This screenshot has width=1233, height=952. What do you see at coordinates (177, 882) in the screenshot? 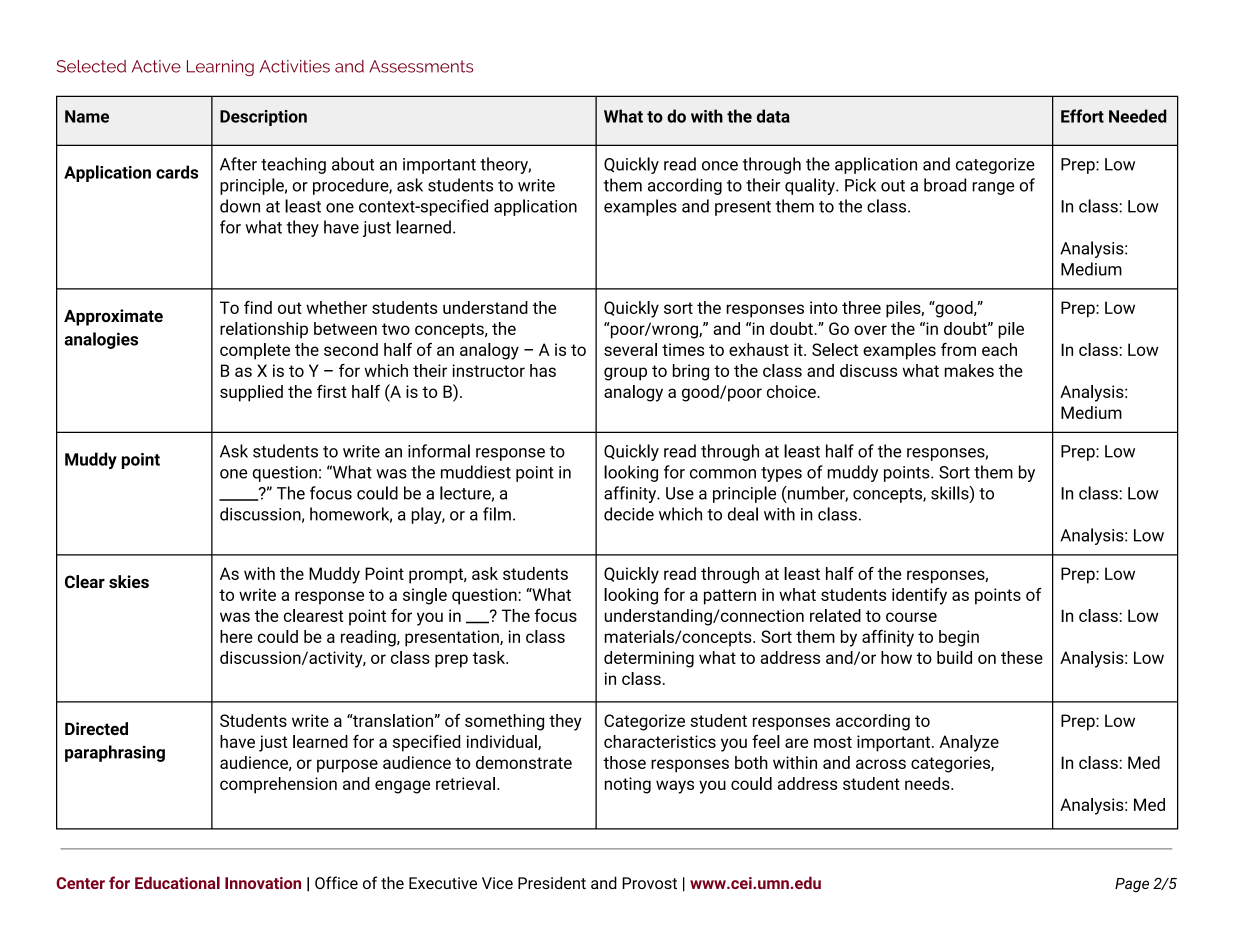
I see `Educational` at bounding box center [177, 882].
